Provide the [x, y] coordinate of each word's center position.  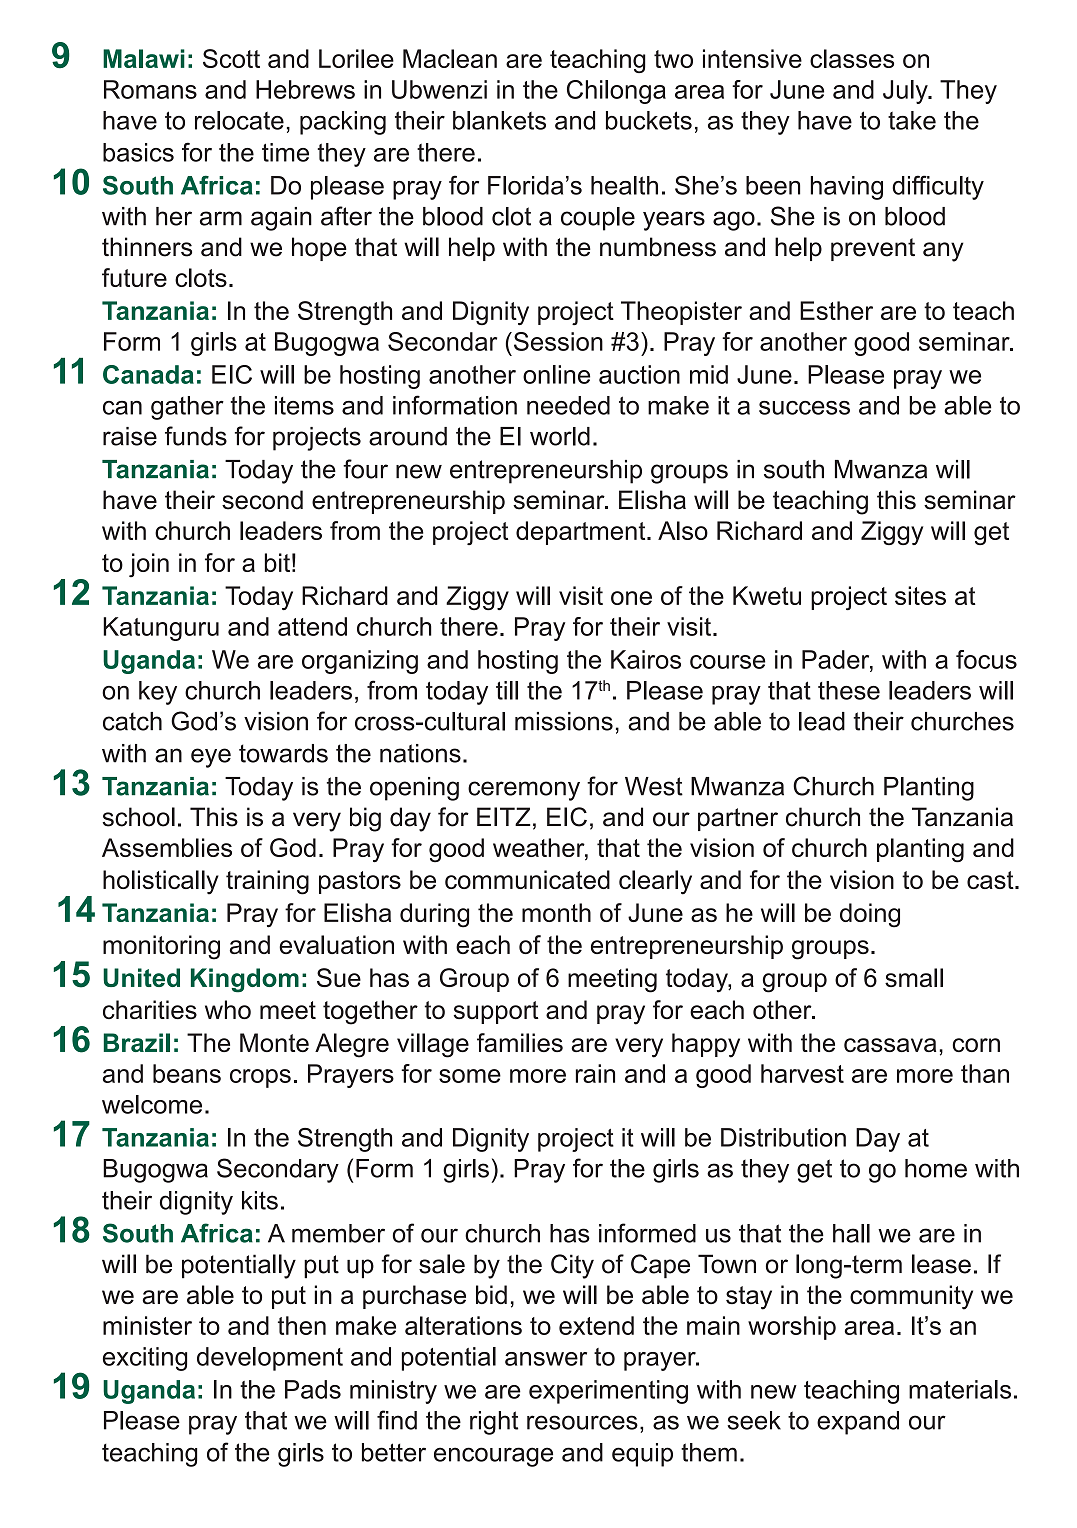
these [849, 690]
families [520, 1042]
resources [582, 1422]
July [906, 92]
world [560, 436]
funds [196, 436]
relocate [239, 120]
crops [260, 1078]
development [270, 1359]
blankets [499, 120]
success [804, 408]
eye [211, 758]
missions [564, 721]
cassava [890, 1045]
